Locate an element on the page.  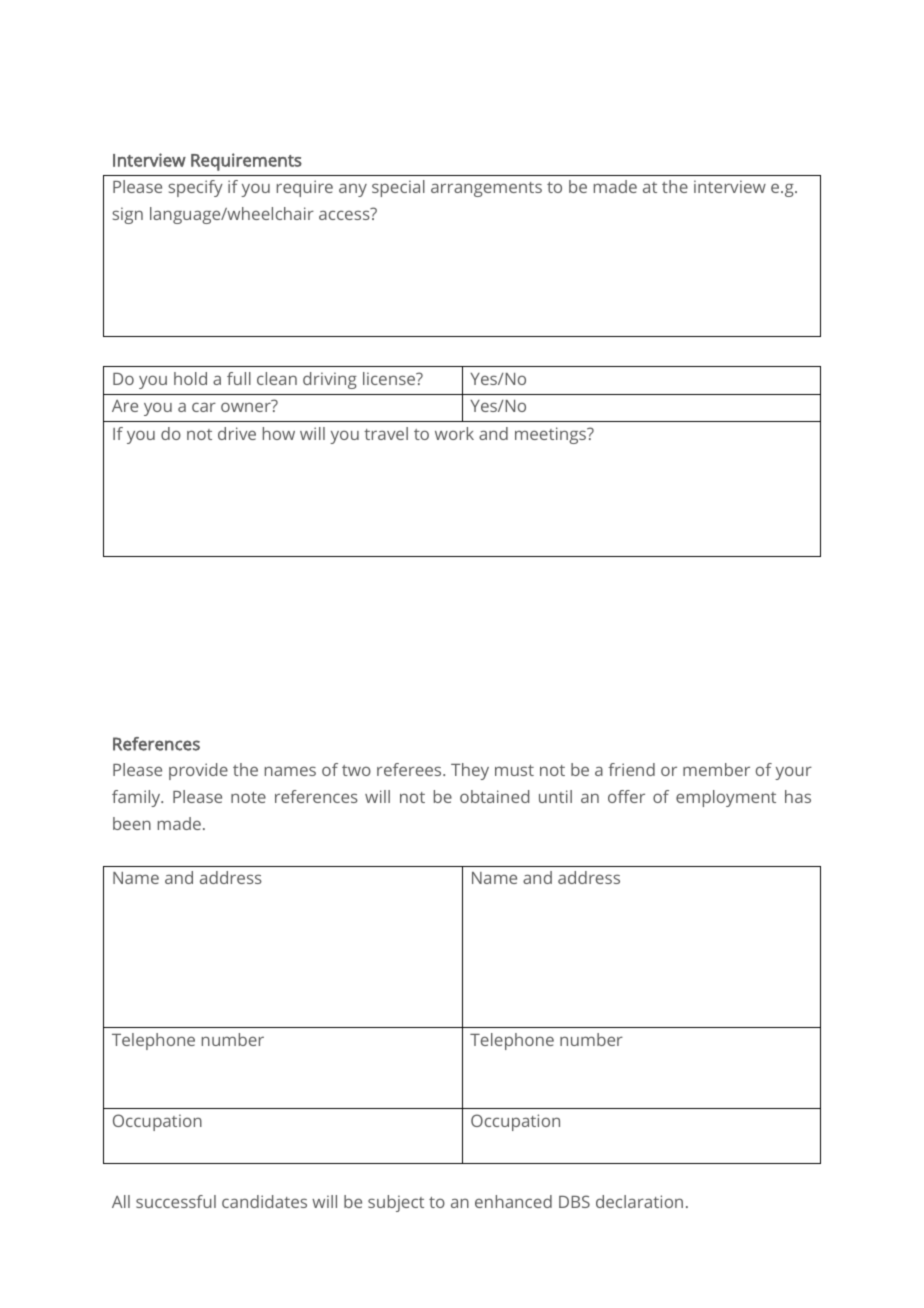
specify is located at coordinates (195, 188).
